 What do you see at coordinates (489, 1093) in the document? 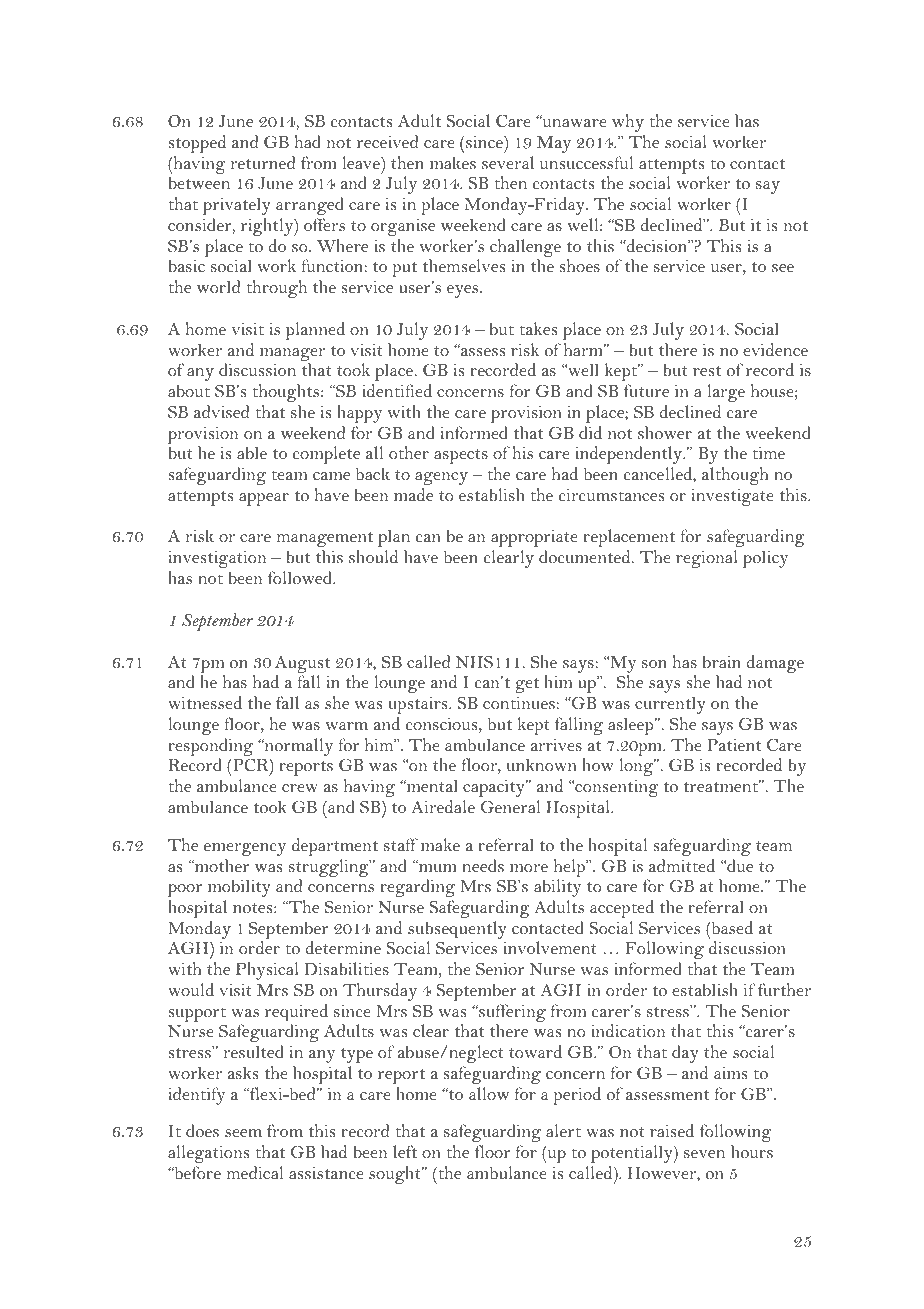
I see `allow` at bounding box center [489, 1093].
